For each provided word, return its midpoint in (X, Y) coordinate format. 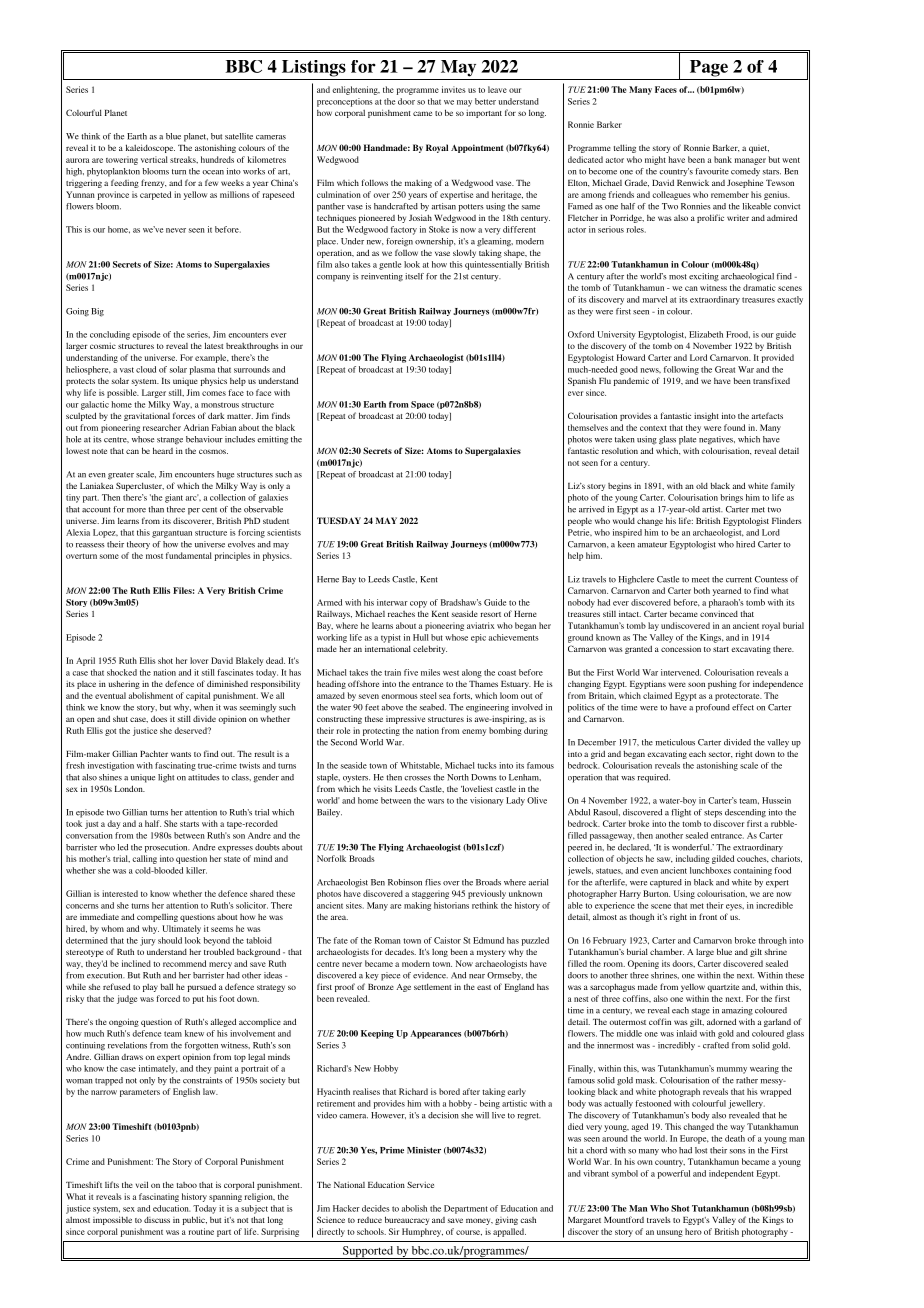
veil (142, 1184)
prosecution (167, 848)
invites (454, 89)
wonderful (692, 847)
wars (436, 801)
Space (422, 405)
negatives (717, 440)
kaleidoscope (150, 148)
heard (163, 450)
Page (709, 68)
